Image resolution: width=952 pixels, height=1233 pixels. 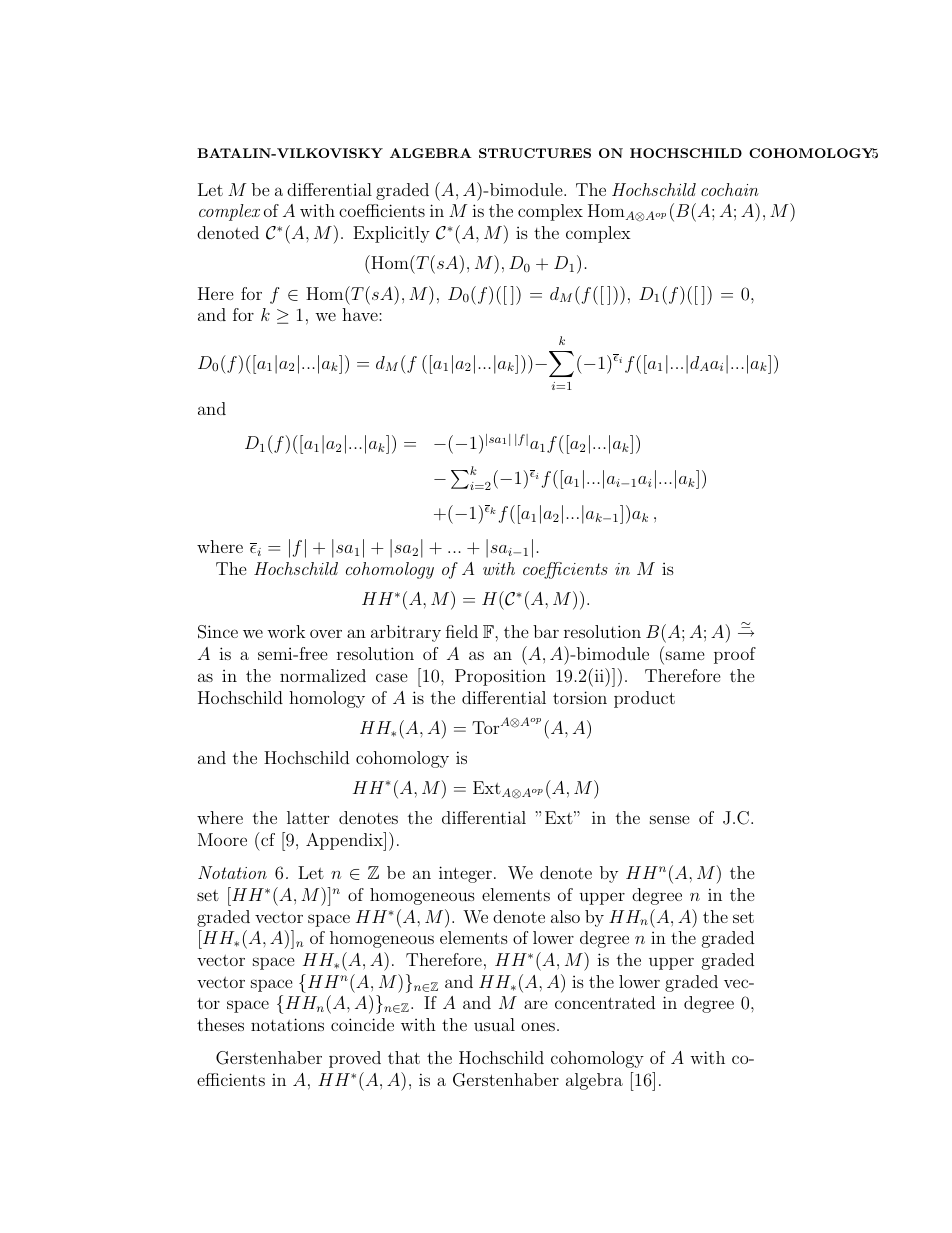 I want to click on field, so click(x=462, y=631).
